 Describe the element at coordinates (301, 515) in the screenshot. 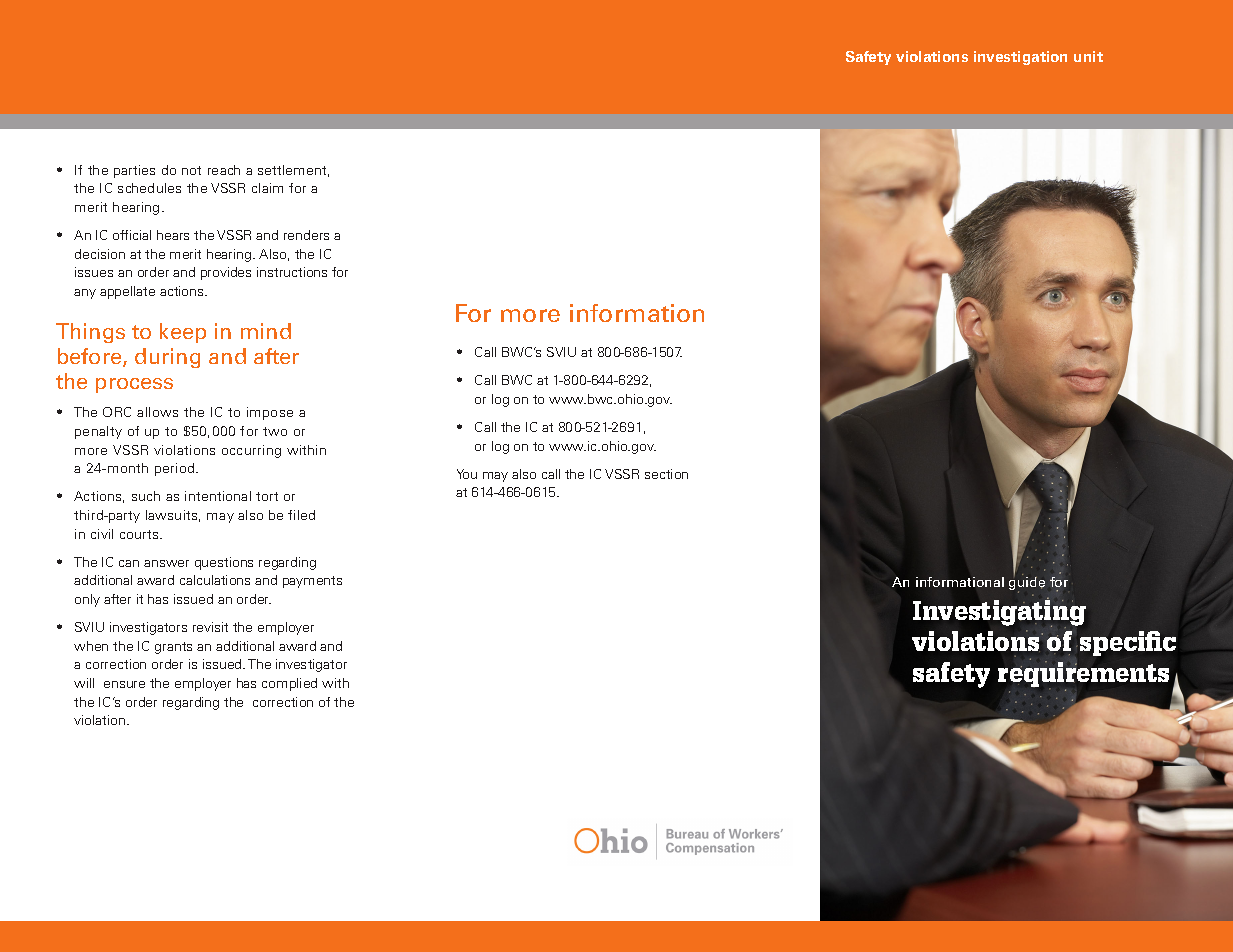

I see `filed` at that location.
